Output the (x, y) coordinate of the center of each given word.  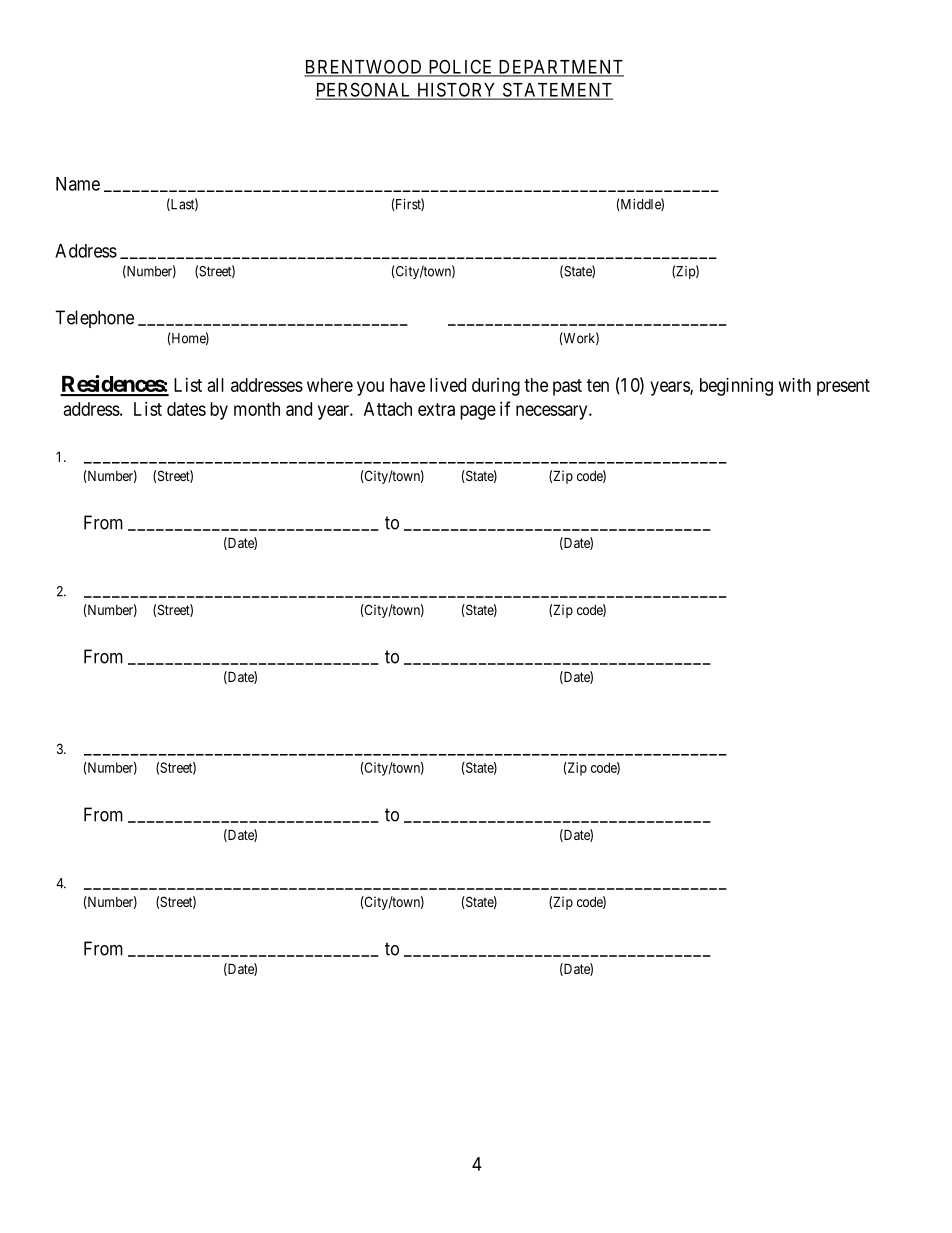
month (257, 409)
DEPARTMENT (560, 68)
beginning (736, 387)
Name (78, 184)
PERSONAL (365, 90)
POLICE (461, 67)
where (330, 385)
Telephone (94, 319)
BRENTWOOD (364, 67)
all (216, 385)
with (795, 385)
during (496, 387)
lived (448, 385)
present (843, 387)
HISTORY (457, 90)
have (407, 385)
